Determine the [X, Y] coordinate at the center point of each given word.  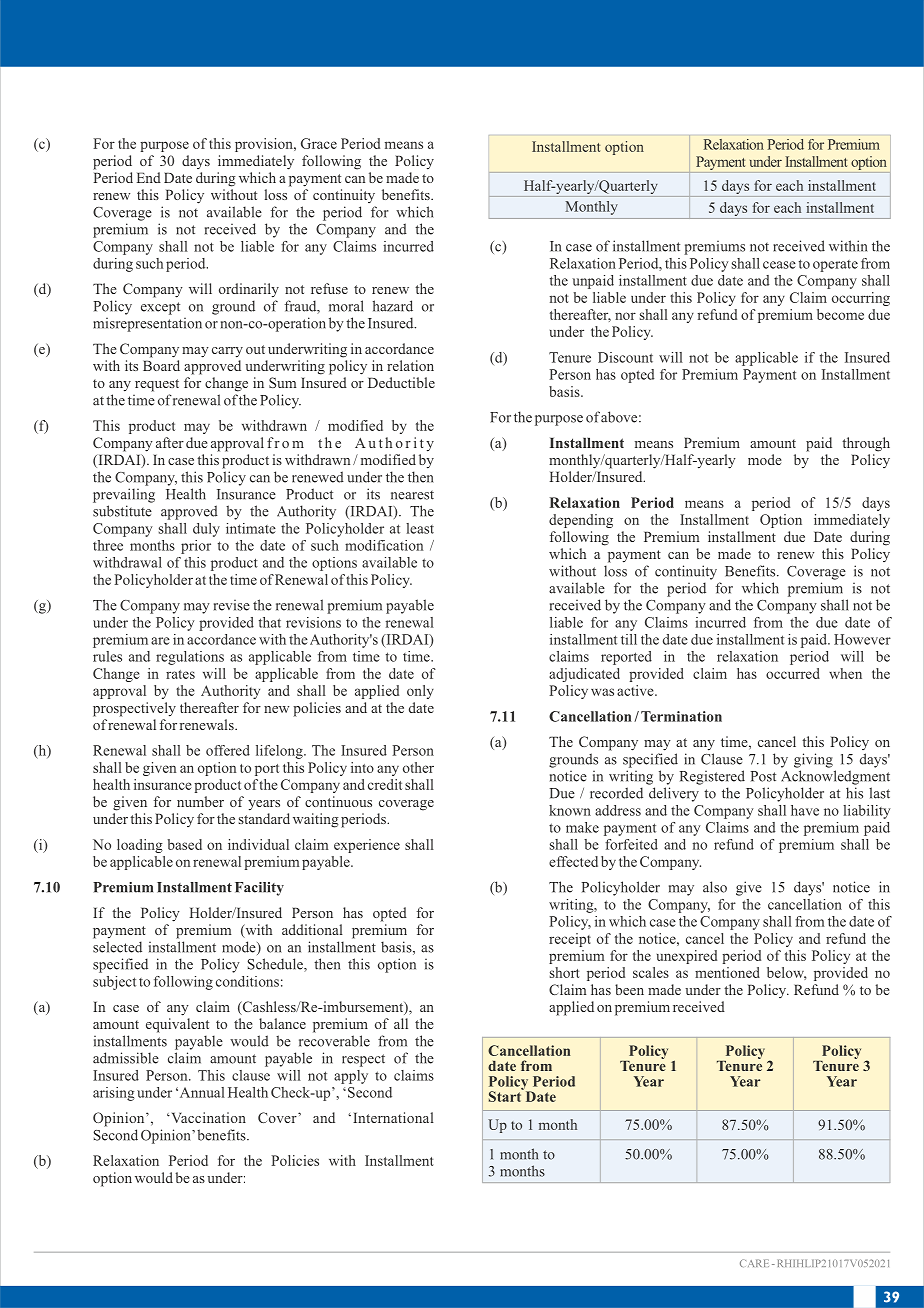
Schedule [276, 965]
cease [779, 265]
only [420, 692]
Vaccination [207, 1117]
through [866, 444]
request [157, 385]
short [564, 972]
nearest [412, 495]
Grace [319, 143]
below [786, 973]
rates [180, 674]
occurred [793, 673]
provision [265, 145]
